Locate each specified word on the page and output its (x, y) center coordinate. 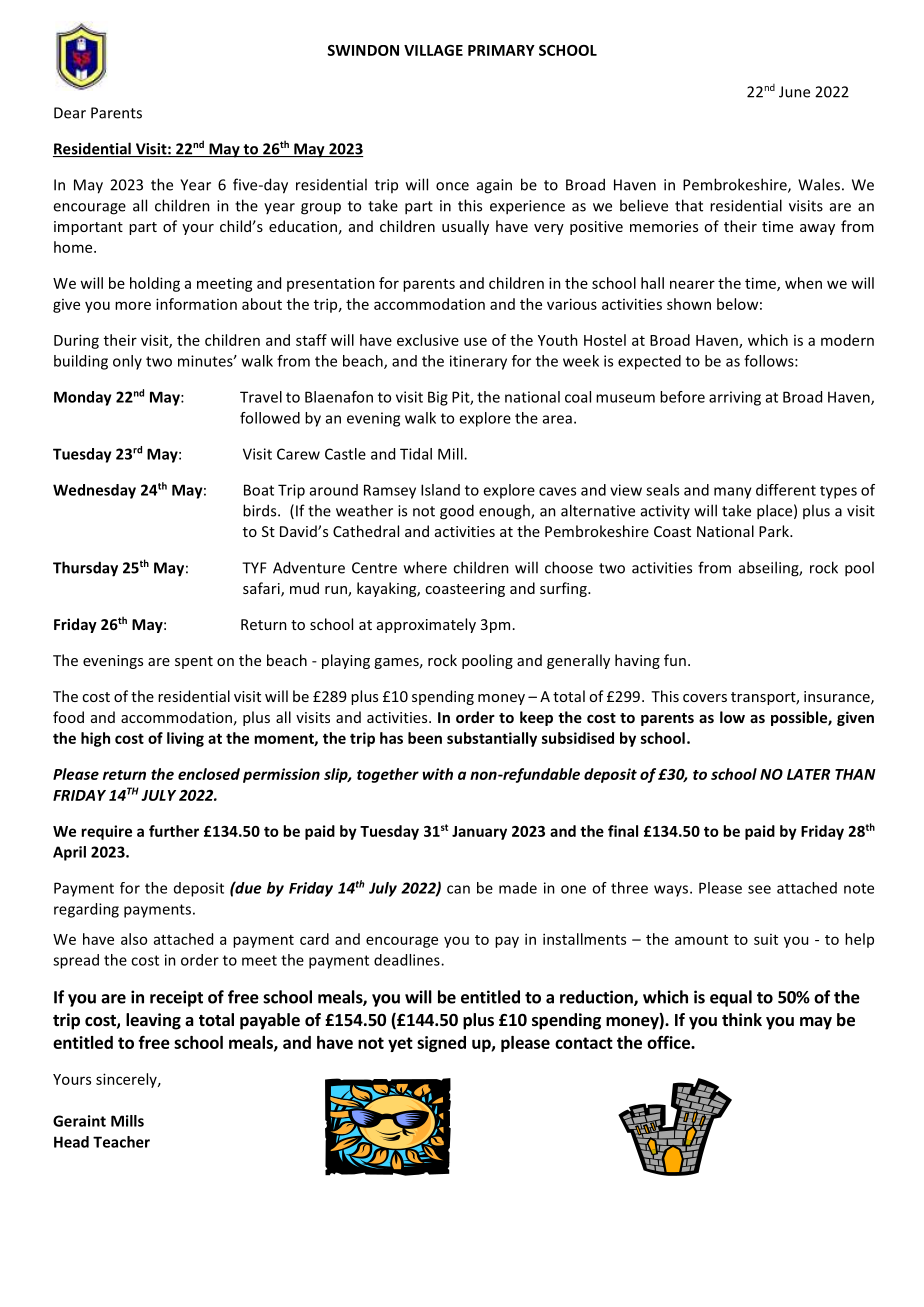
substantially (492, 739)
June (794, 92)
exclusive (428, 340)
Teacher (121, 1142)
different (786, 490)
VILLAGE (433, 50)
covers (705, 698)
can (458, 889)
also (134, 939)
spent (194, 662)
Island (440, 490)
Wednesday (94, 491)
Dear (70, 113)
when (803, 283)
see (759, 889)
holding (155, 284)
